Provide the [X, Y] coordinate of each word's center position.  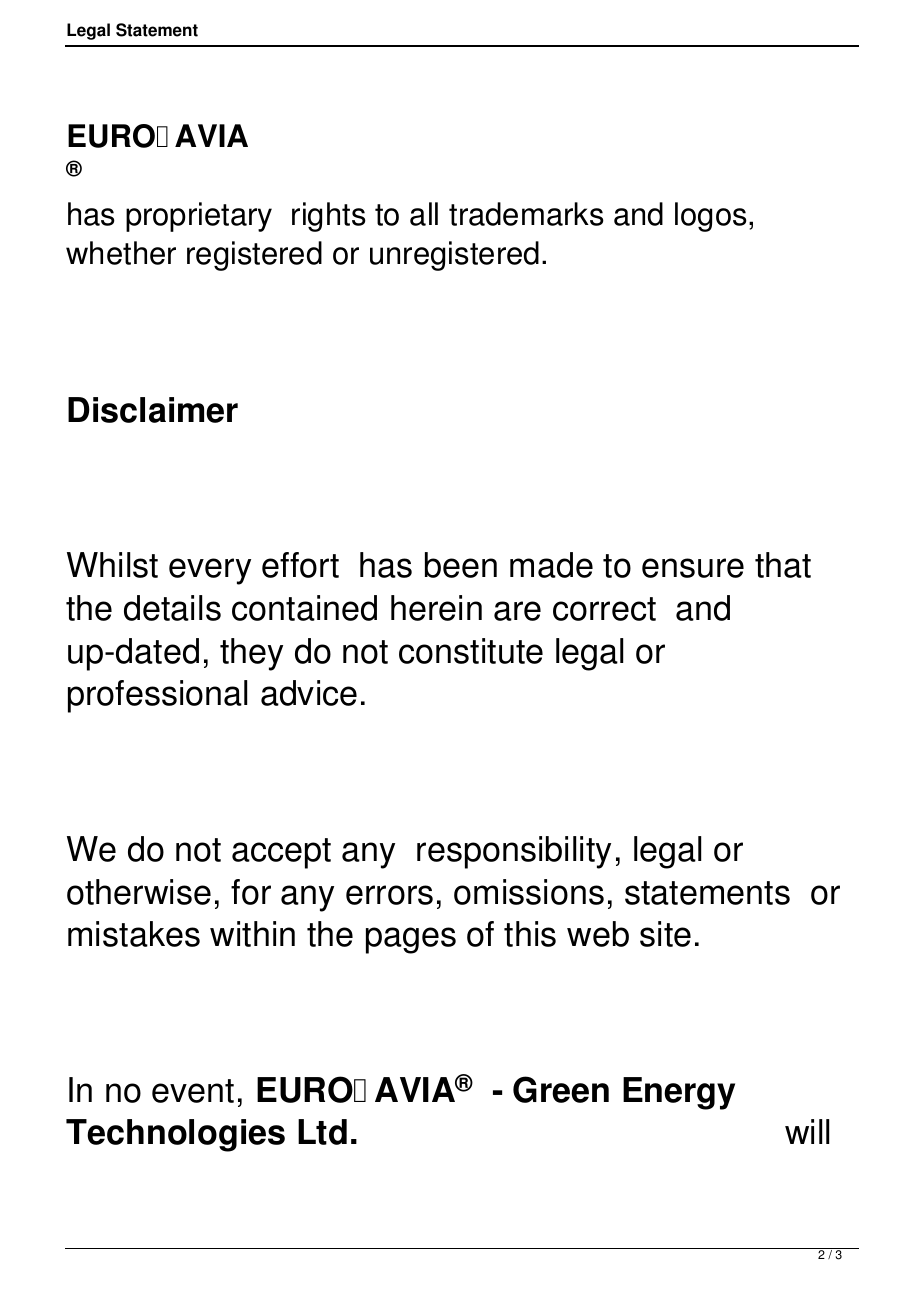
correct [604, 609]
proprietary [199, 217]
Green [561, 1089]
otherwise [139, 892]
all [424, 214]
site [665, 934]
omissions [529, 892]
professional [157, 696]
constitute [471, 651]
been [461, 565]
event [193, 1091]
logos [711, 217]
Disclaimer [153, 410]
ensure [693, 568]
